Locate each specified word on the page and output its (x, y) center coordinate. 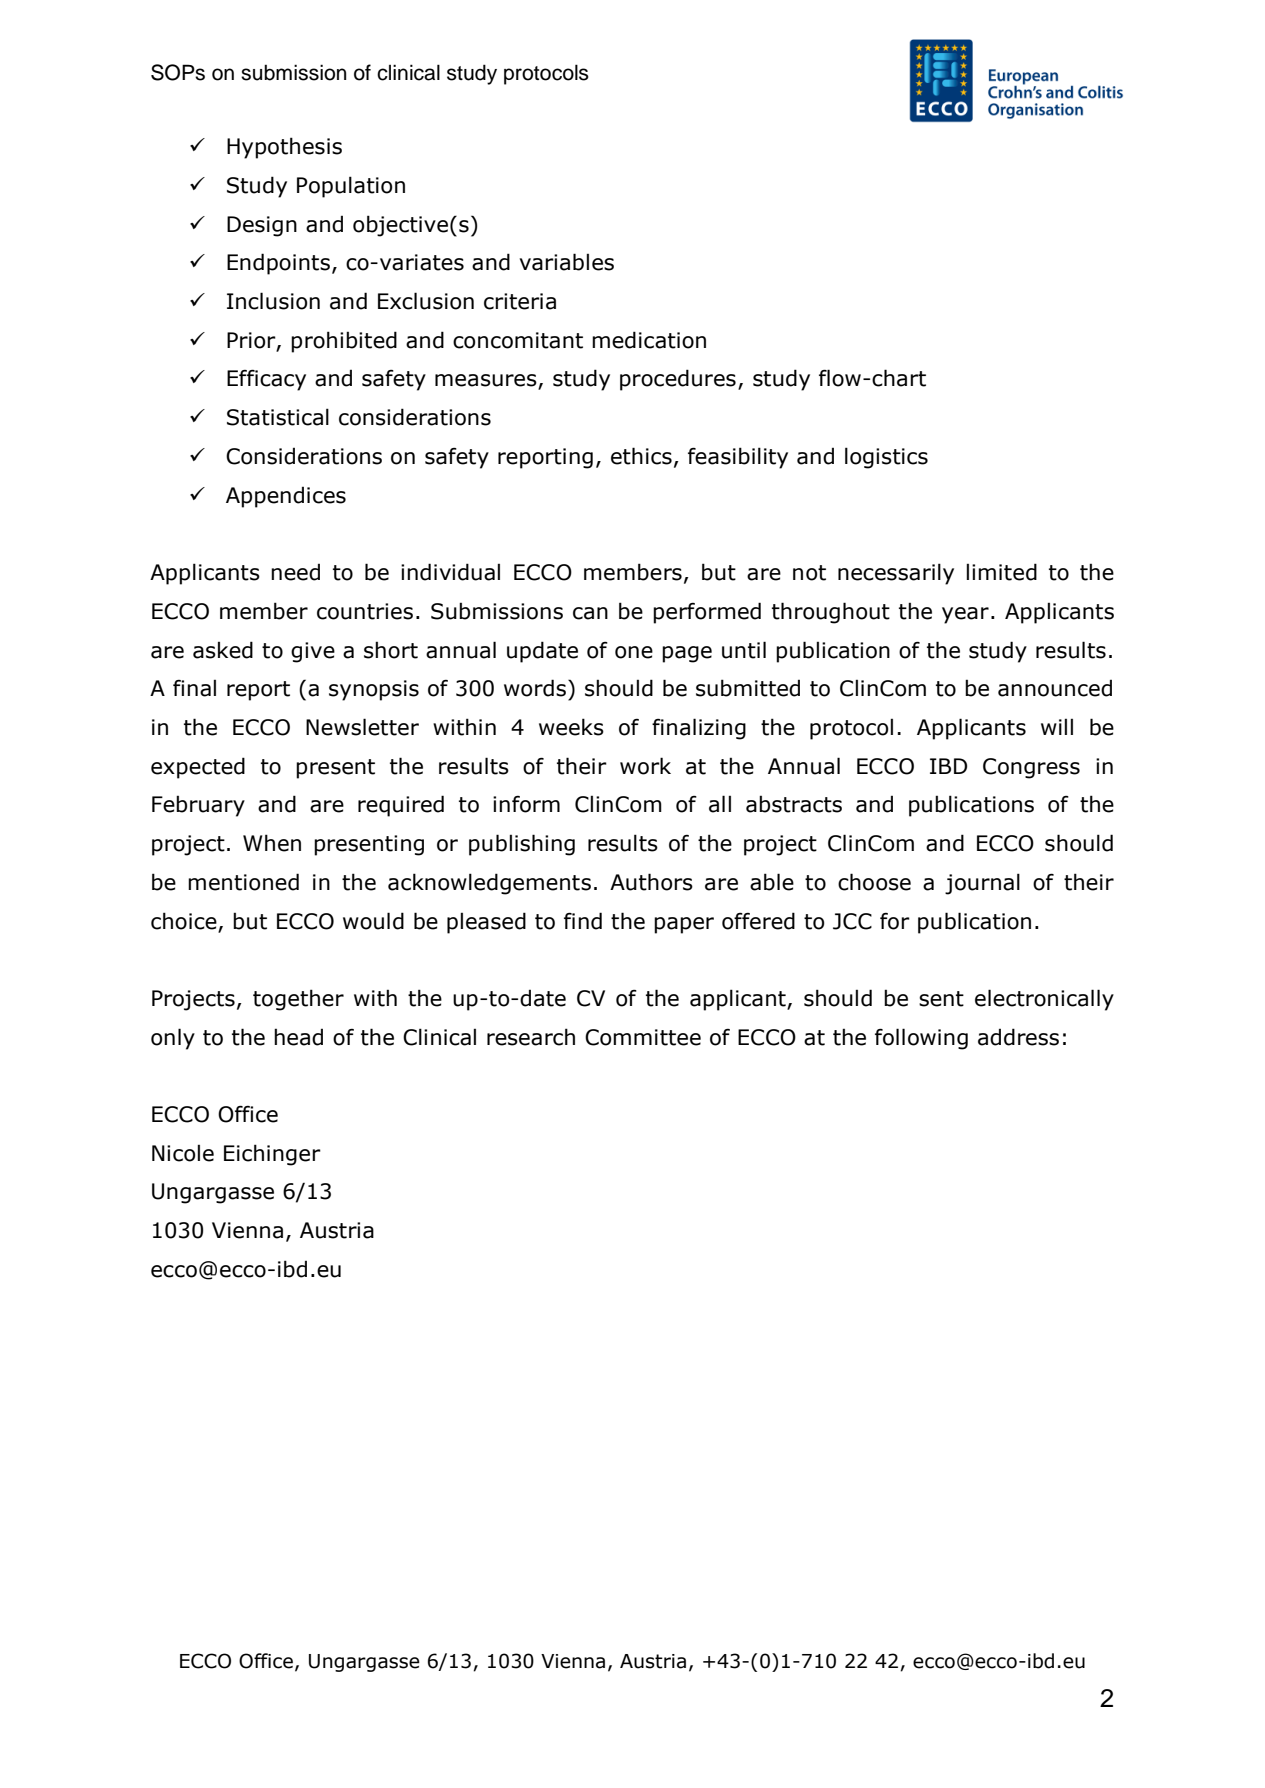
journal (982, 884)
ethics (641, 456)
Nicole (183, 1153)
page (687, 654)
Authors (651, 882)
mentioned (243, 882)
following (921, 1039)
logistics (886, 458)
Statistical (278, 417)
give (313, 652)
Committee (643, 1037)
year (965, 615)
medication (649, 340)
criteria (520, 301)
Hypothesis (284, 148)
